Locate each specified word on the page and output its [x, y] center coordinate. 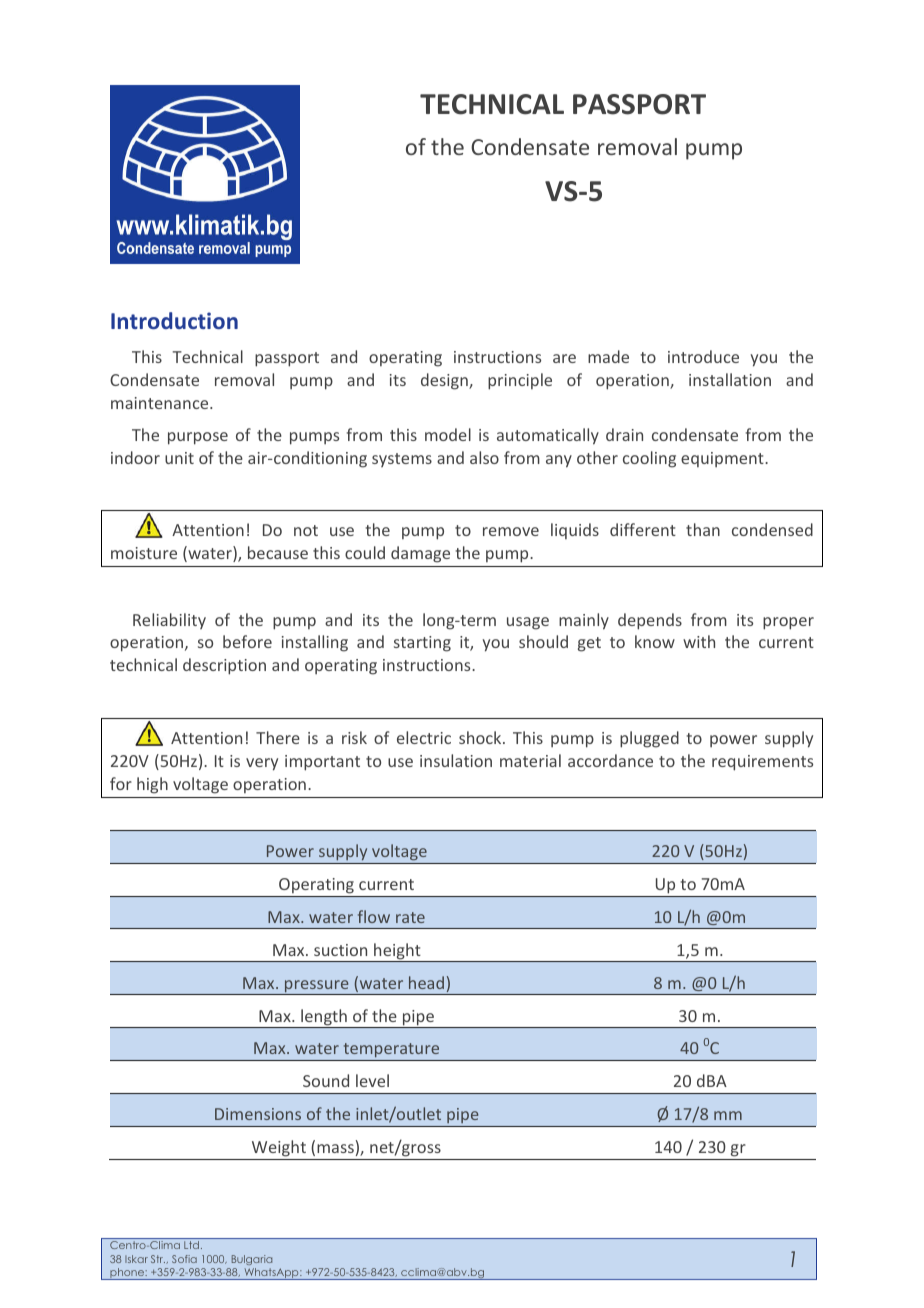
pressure [317, 987]
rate [410, 917]
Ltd [191, 1245]
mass [335, 1148]
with [699, 641]
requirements [762, 763]
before [247, 641]
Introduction [174, 320]
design [445, 381]
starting [422, 644]
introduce [703, 356]
